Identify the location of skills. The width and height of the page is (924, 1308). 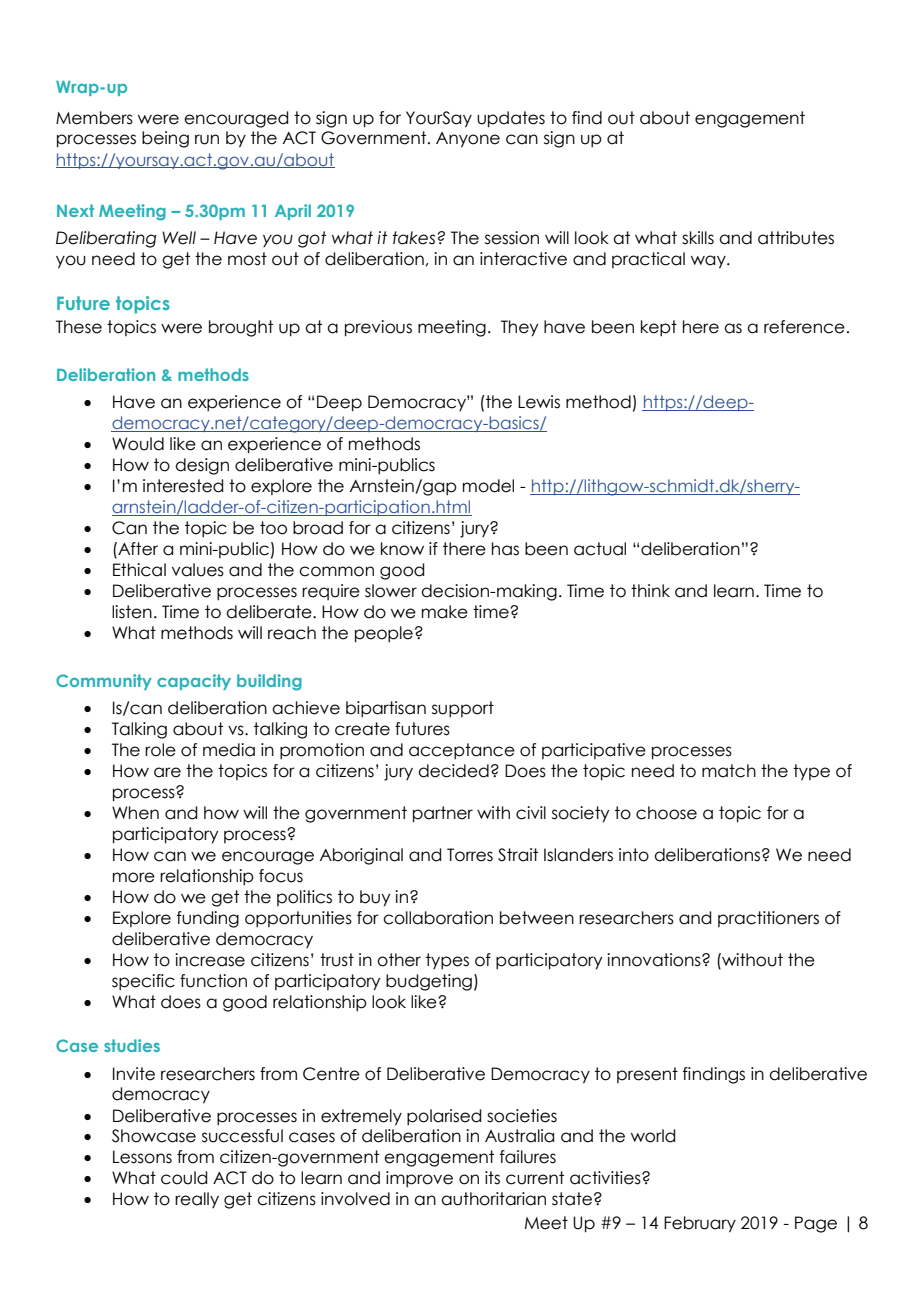
(698, 238).
